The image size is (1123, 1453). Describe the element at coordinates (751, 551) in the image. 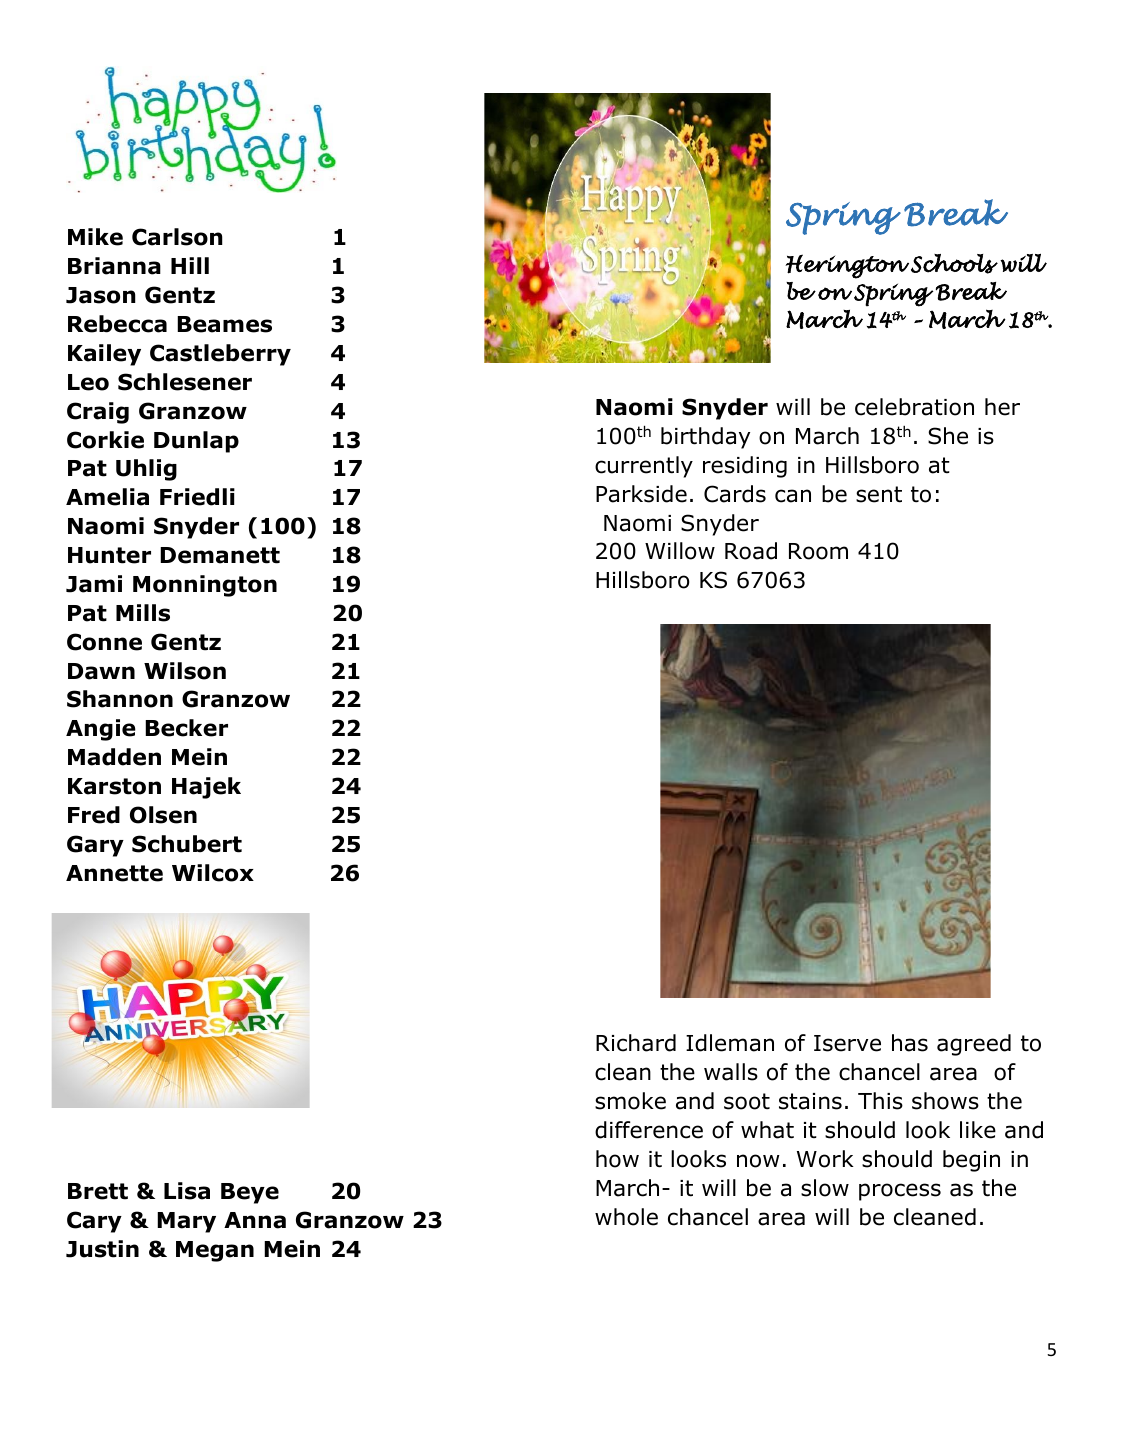

I see `Road` at that location.
